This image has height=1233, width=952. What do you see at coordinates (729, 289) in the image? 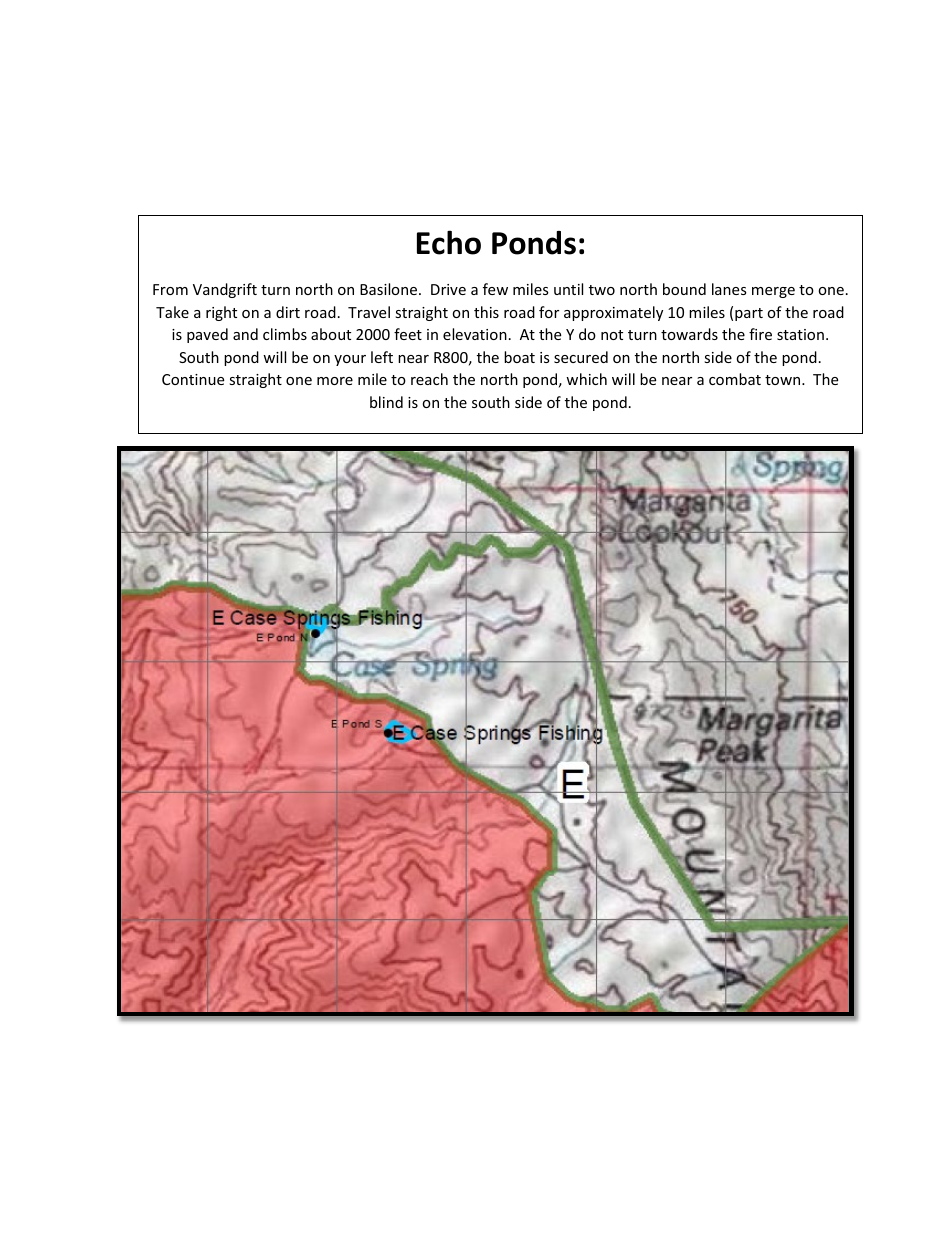
I see `lanes` at bounding box center [729, 289].
